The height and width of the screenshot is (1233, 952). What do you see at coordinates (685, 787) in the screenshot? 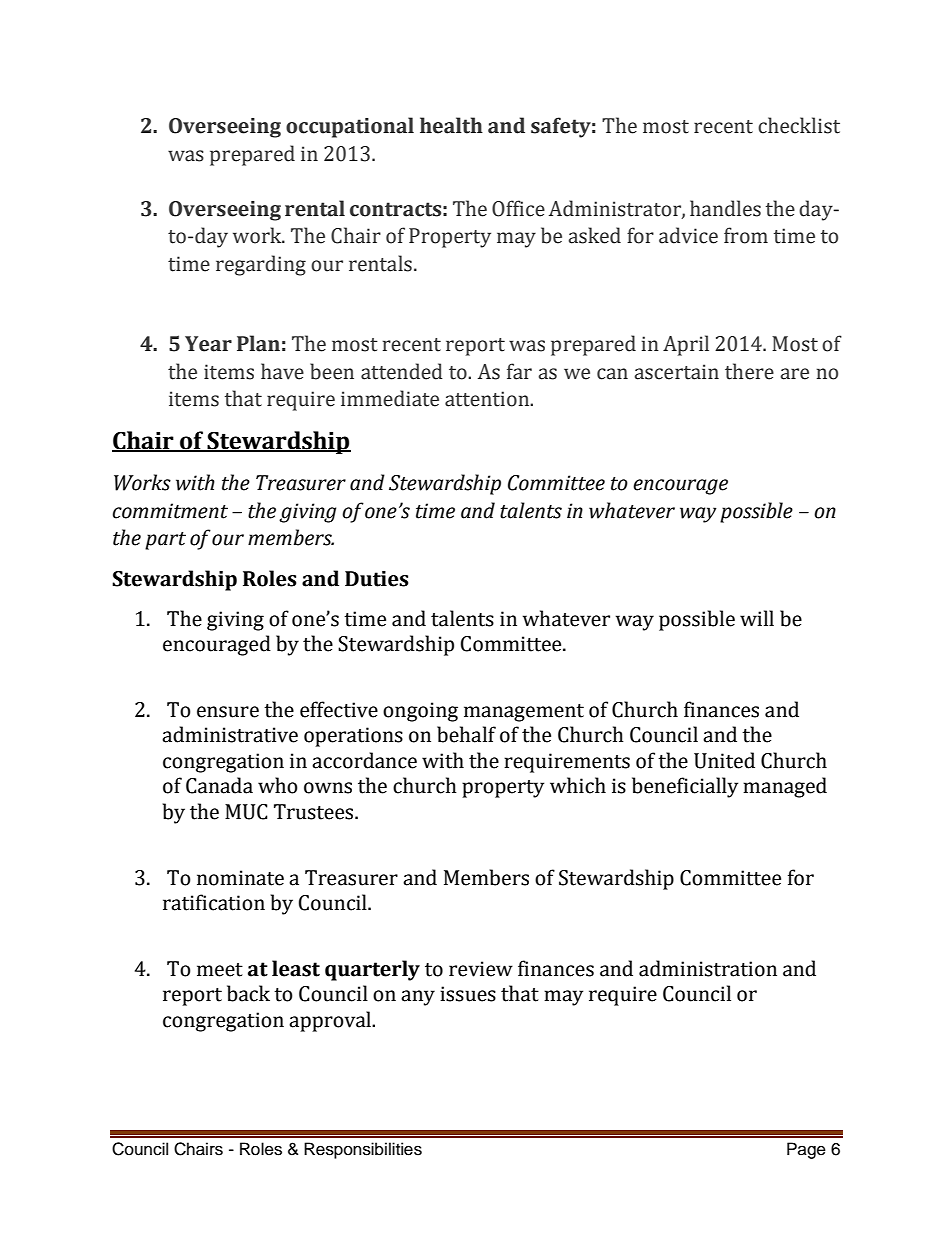
I see `beneficially` at bounding box center [685, 787].
